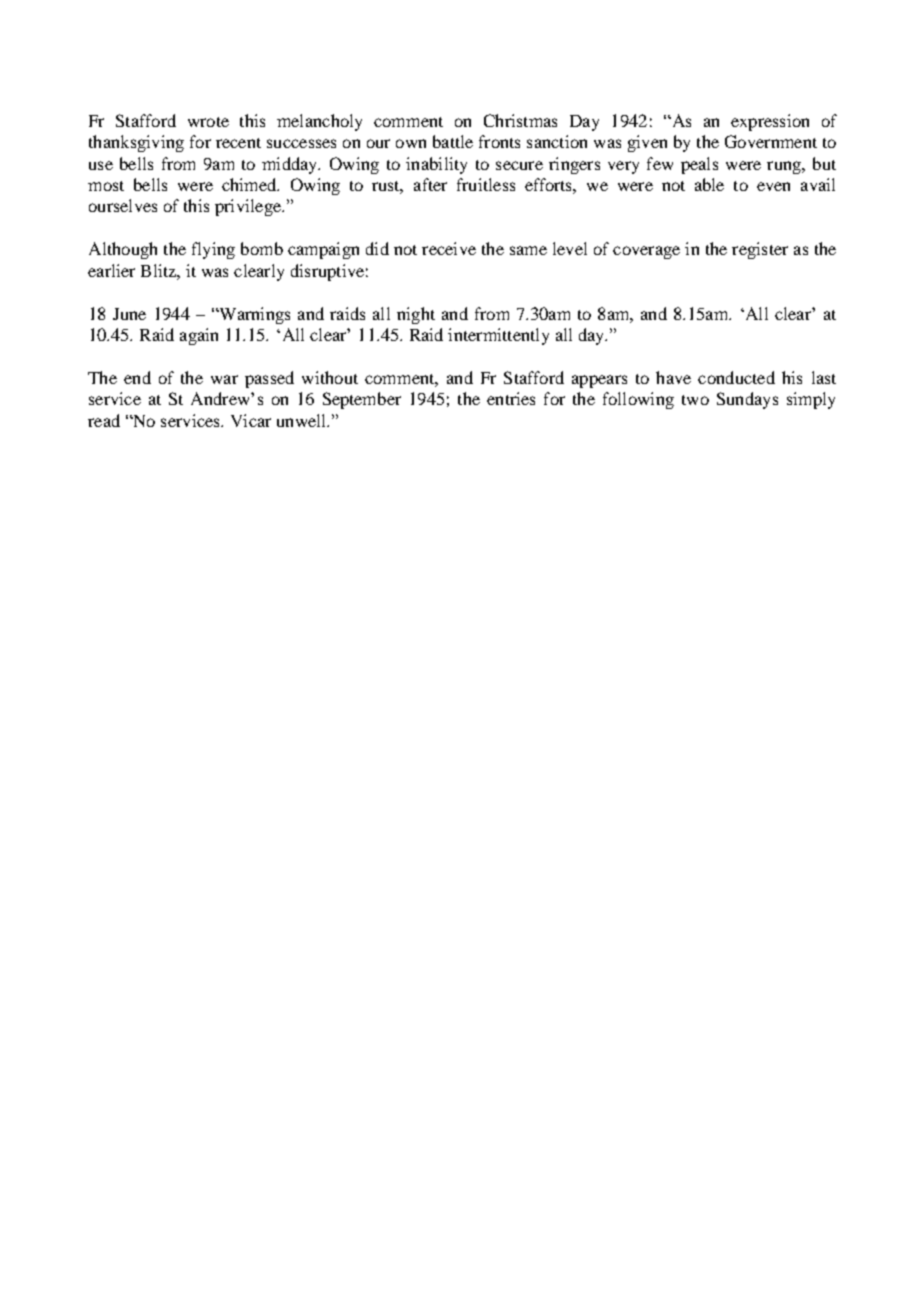  What do you see at coordinates (449, 248) in the document?
I see `receive` at bounding box center [449, 248].
